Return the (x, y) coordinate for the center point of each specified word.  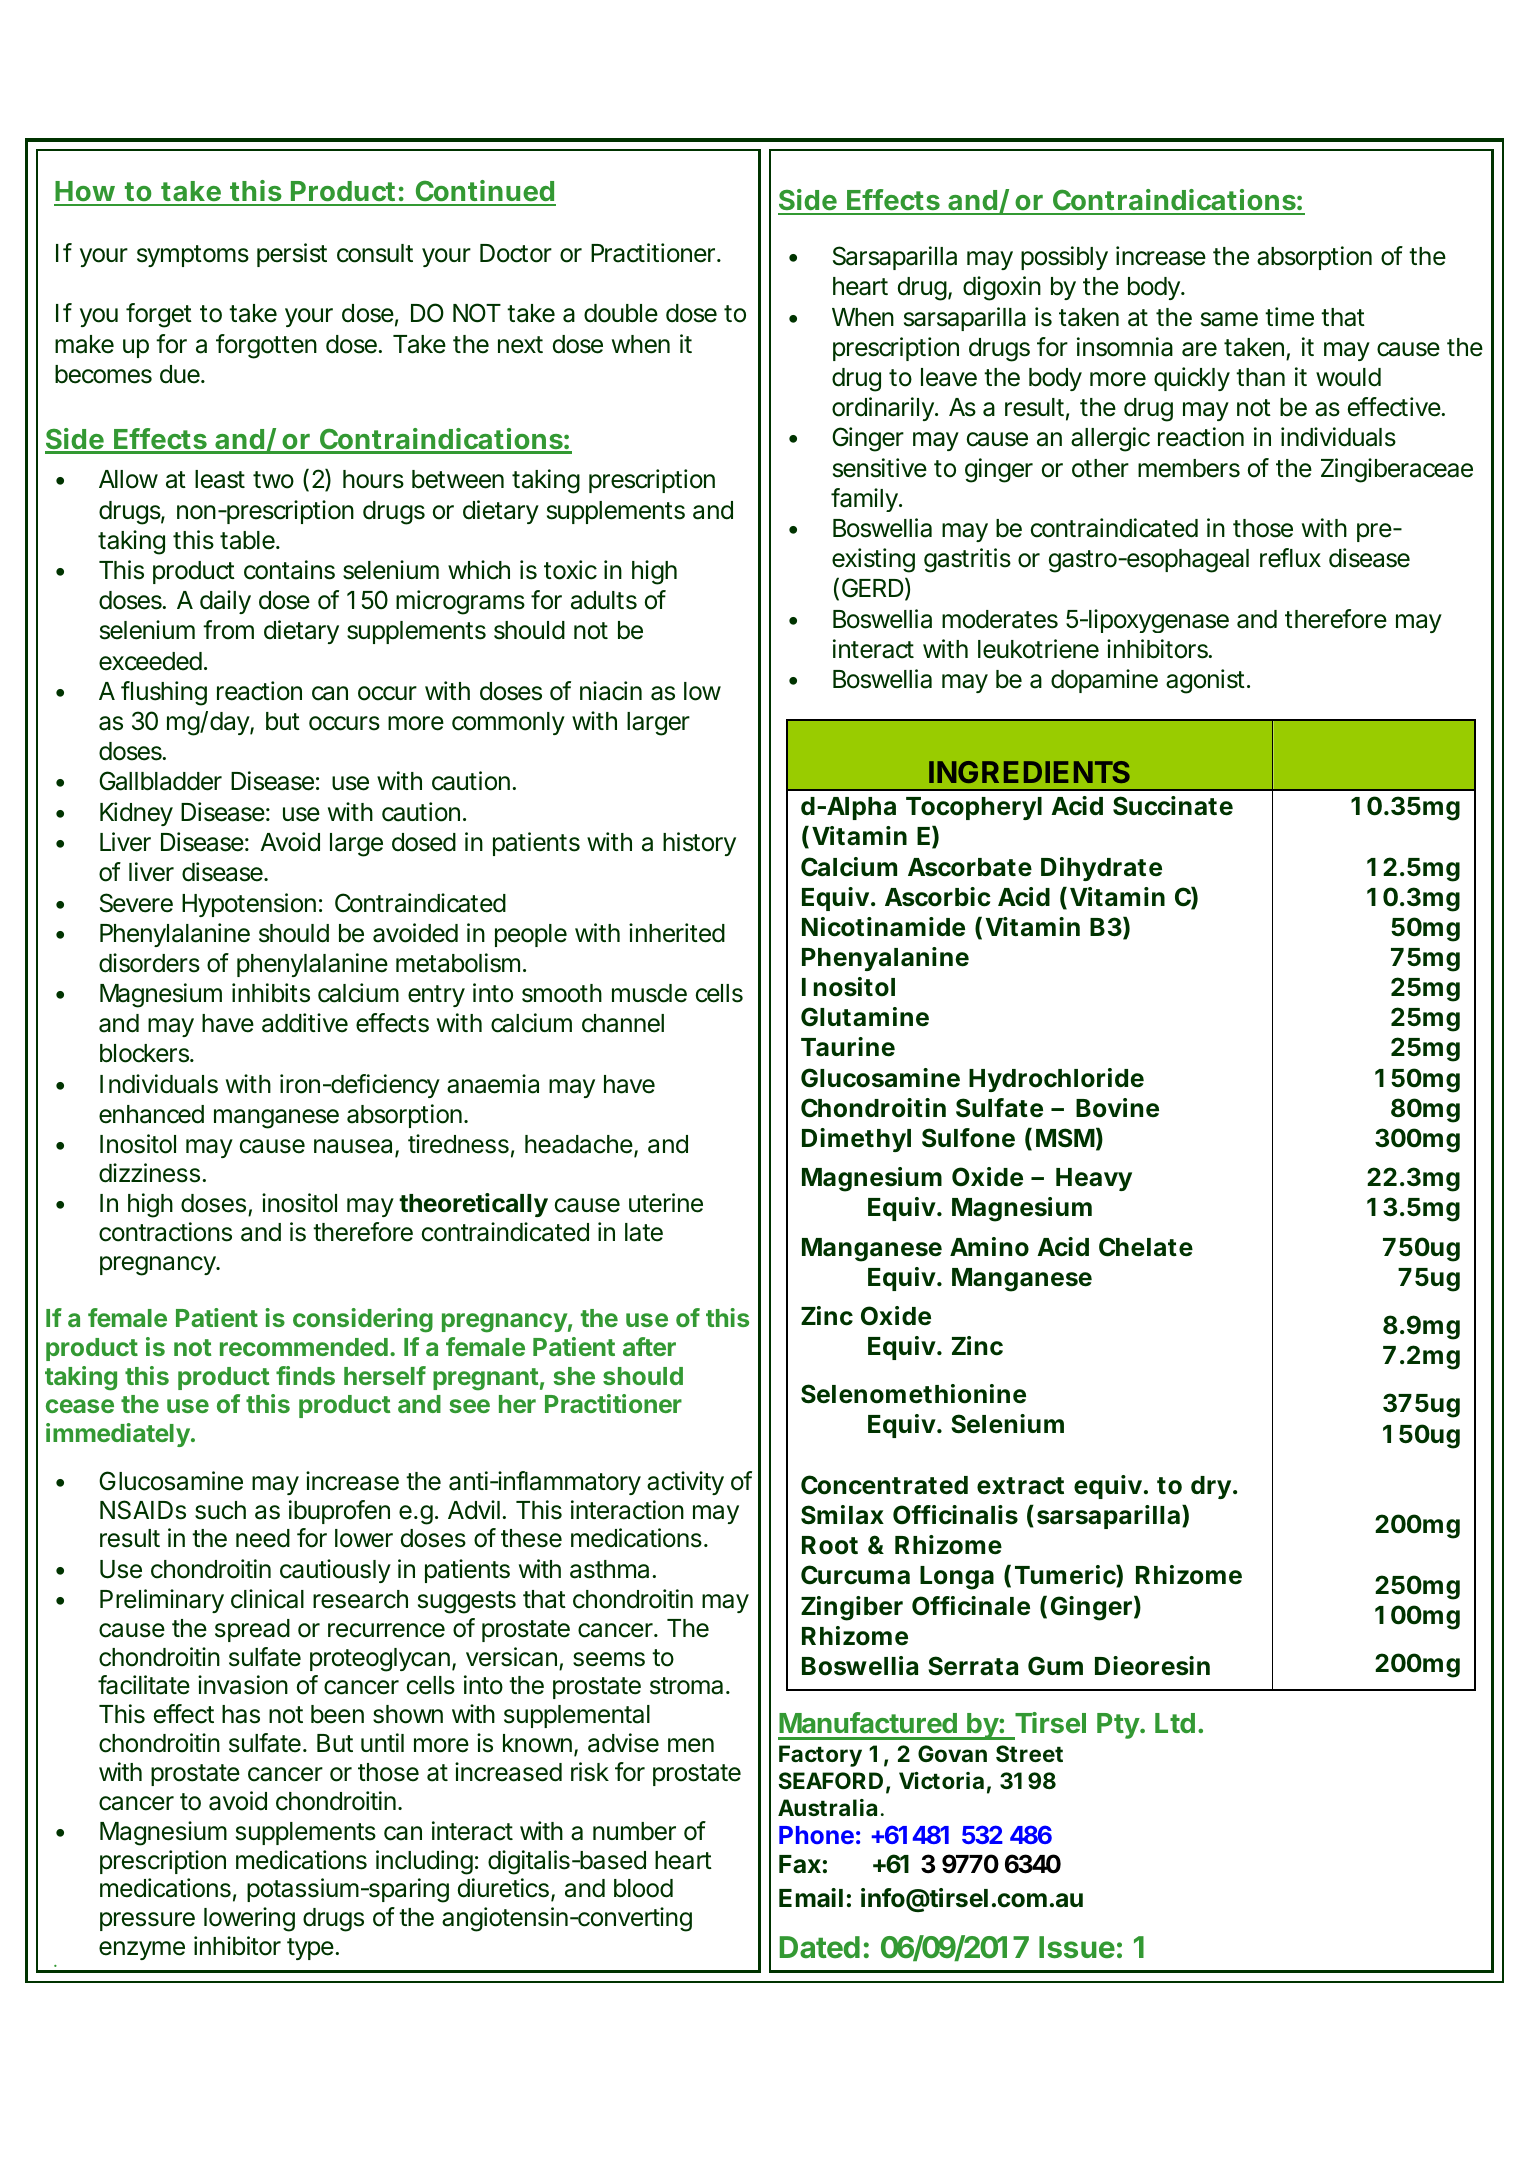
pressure (147, 1921)
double (621, 313)
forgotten (266, 346)
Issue (1077, 1947)
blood (643, 1888)
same (1229, 319)
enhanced (151, 1114)
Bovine (1117, 1108)
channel (623, 1023)
